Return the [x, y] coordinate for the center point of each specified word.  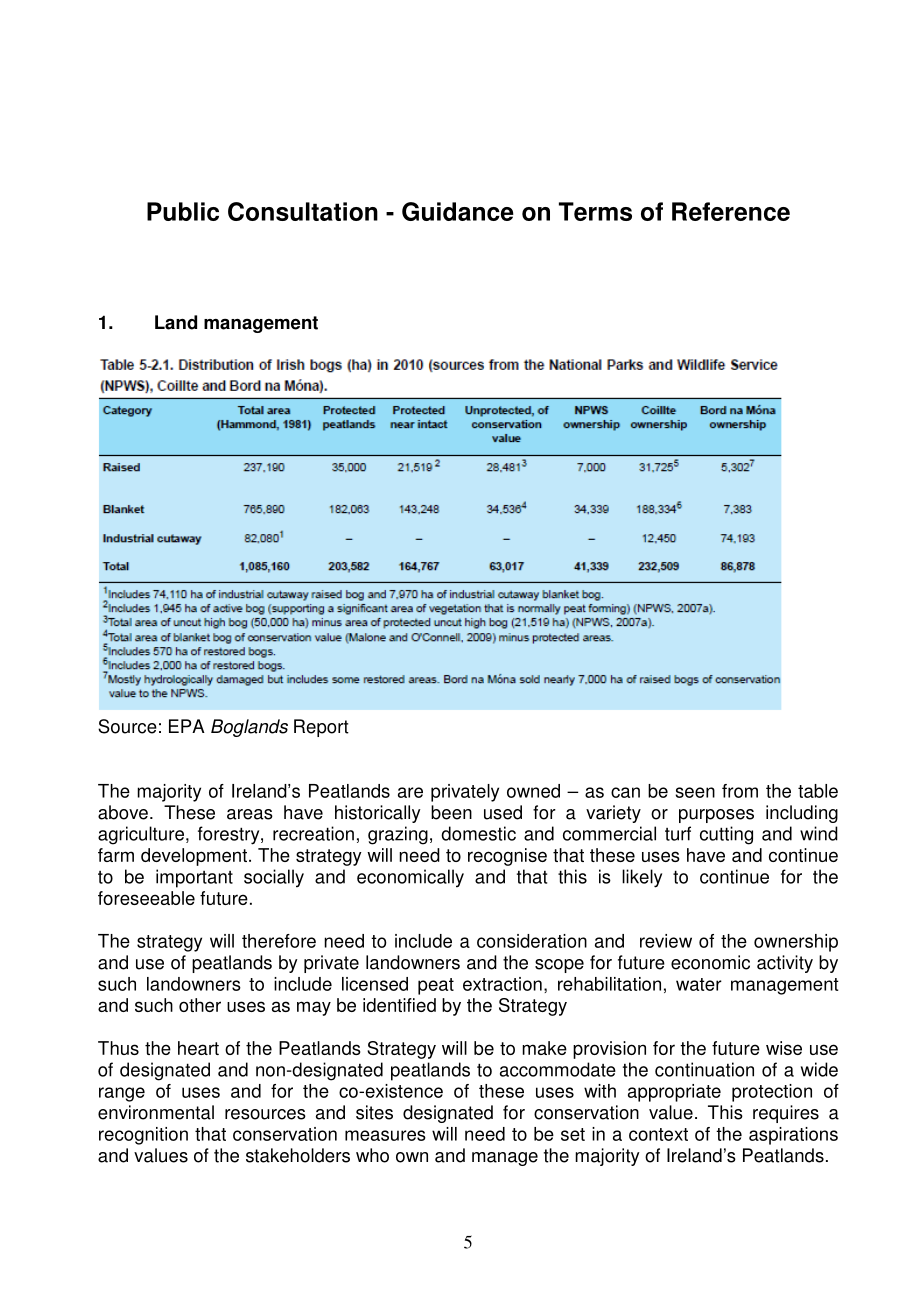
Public [183, 211]
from [740, 791]
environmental [156, 1112]
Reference [731, 211]
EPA [187, 726]
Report [321, 728]
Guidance [458, 211]
